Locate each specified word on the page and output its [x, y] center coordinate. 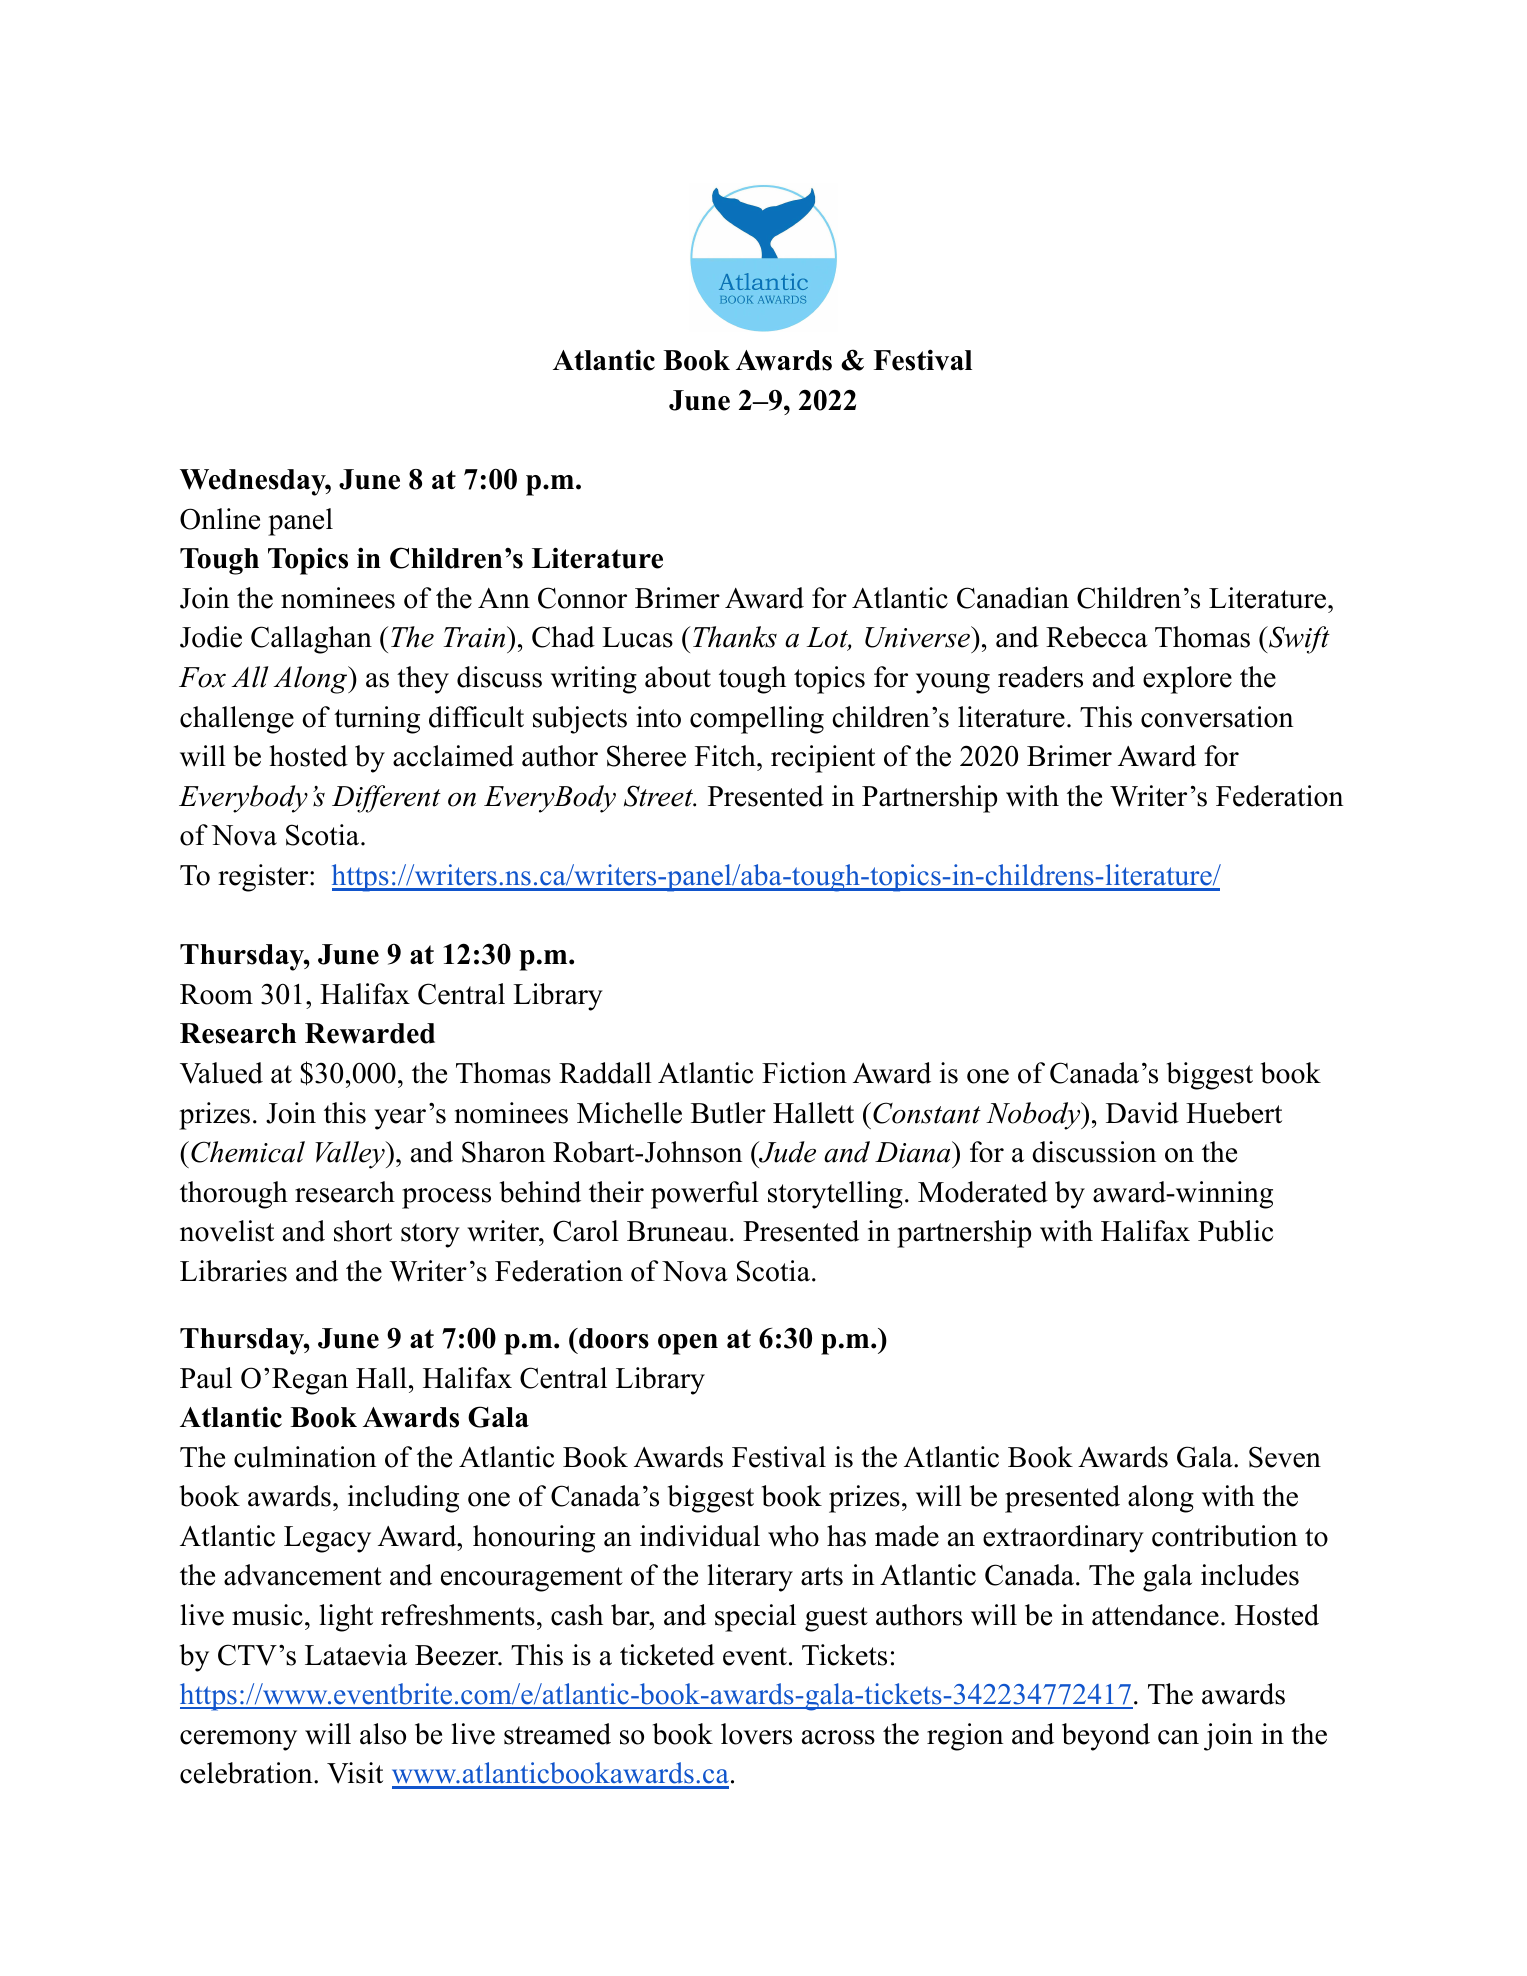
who [793, 1536]
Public [1235, 1231]
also [383, 1734]
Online [220, 519]
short [363, 1231]
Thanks [735, 637]
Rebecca [1097, 637]
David [1142, 1113]
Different [386, 799]
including [403, 1499]
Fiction [804, 1073]
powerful [705, 1195]
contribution [1224, 1536]
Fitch [726, 756]
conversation [1217, 717]
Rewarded [370, 1033]
